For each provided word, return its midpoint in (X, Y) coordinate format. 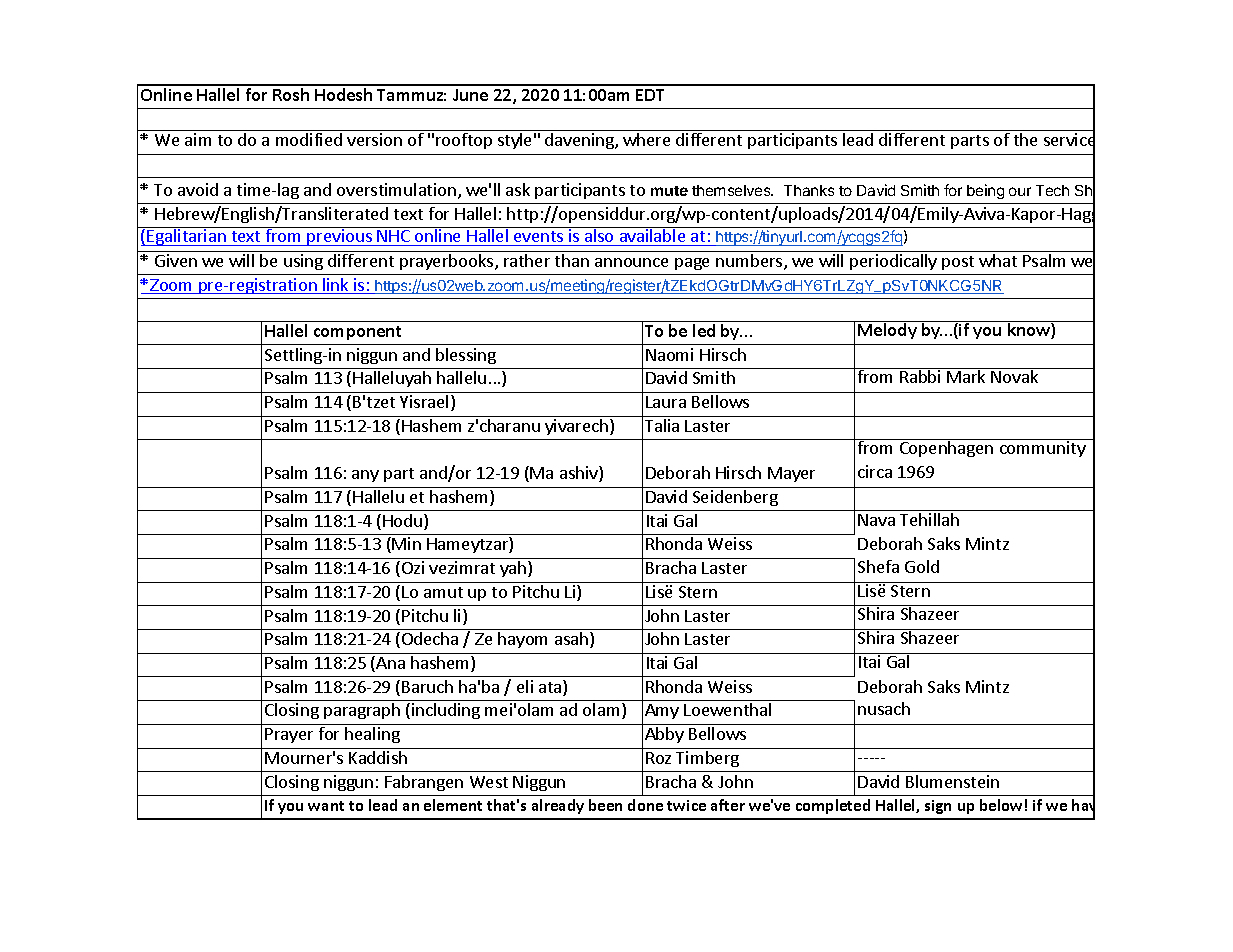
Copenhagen (946, 448)
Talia (662, 425)
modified (309, 139)
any (365, 476)
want (326, 806)
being (985, 191)
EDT (650, 95)
